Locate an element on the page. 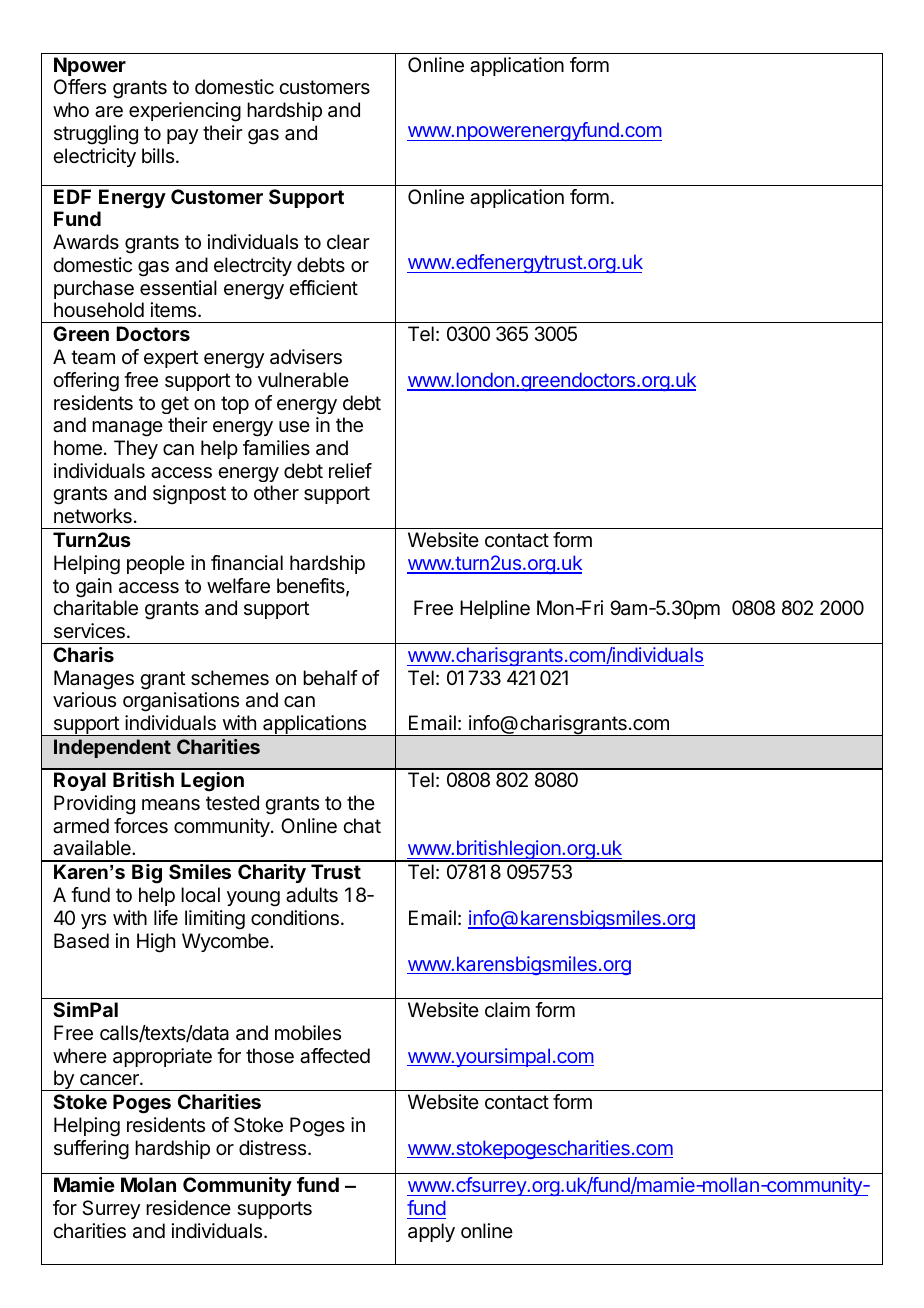  other is located at coordinates (276, 493).
